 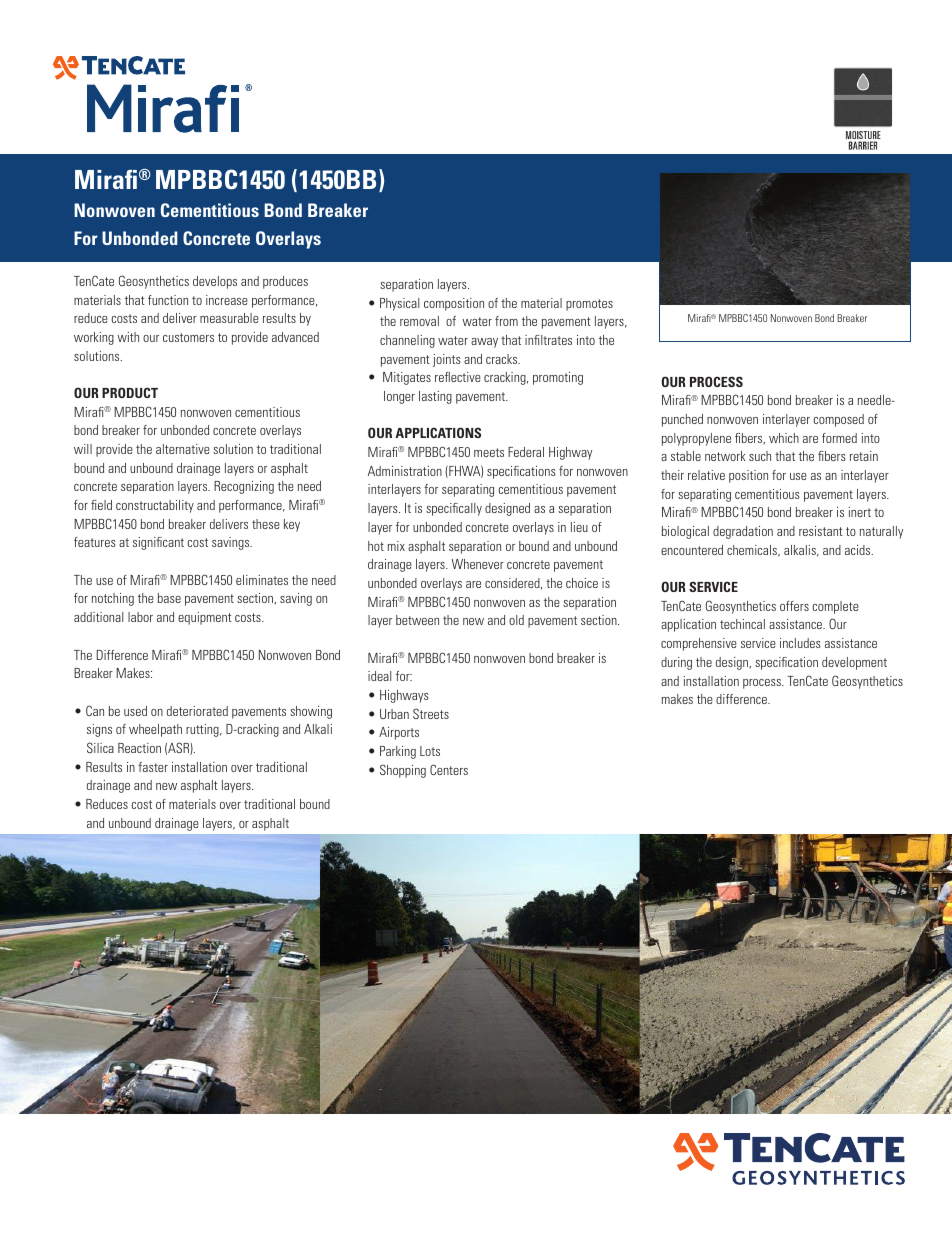 What do you see at coordinates (506, 321) in the page?
I see `from` at bounding box center [506, 321].
